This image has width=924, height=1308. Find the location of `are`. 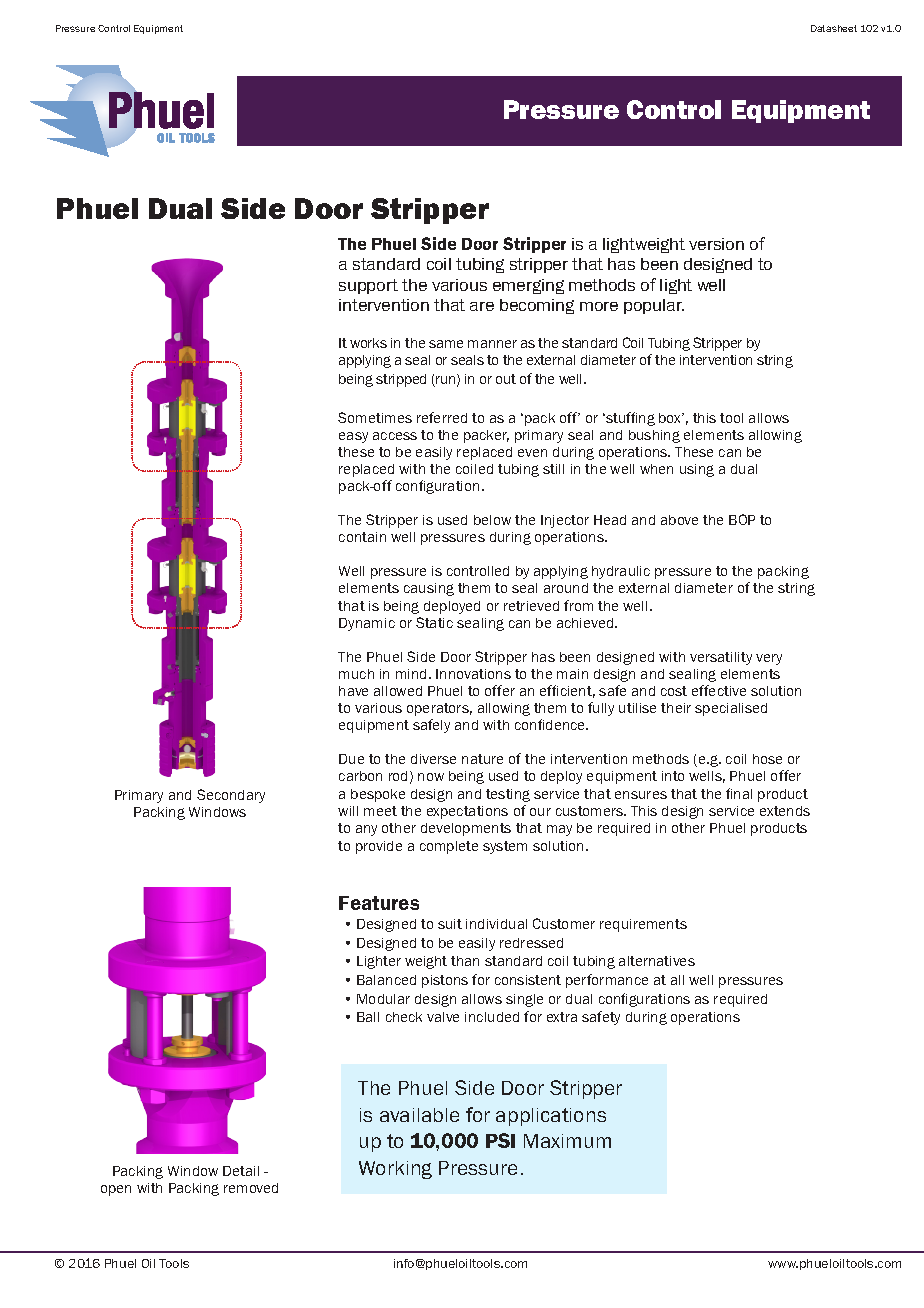

are is located at coordinates (482, 306).
